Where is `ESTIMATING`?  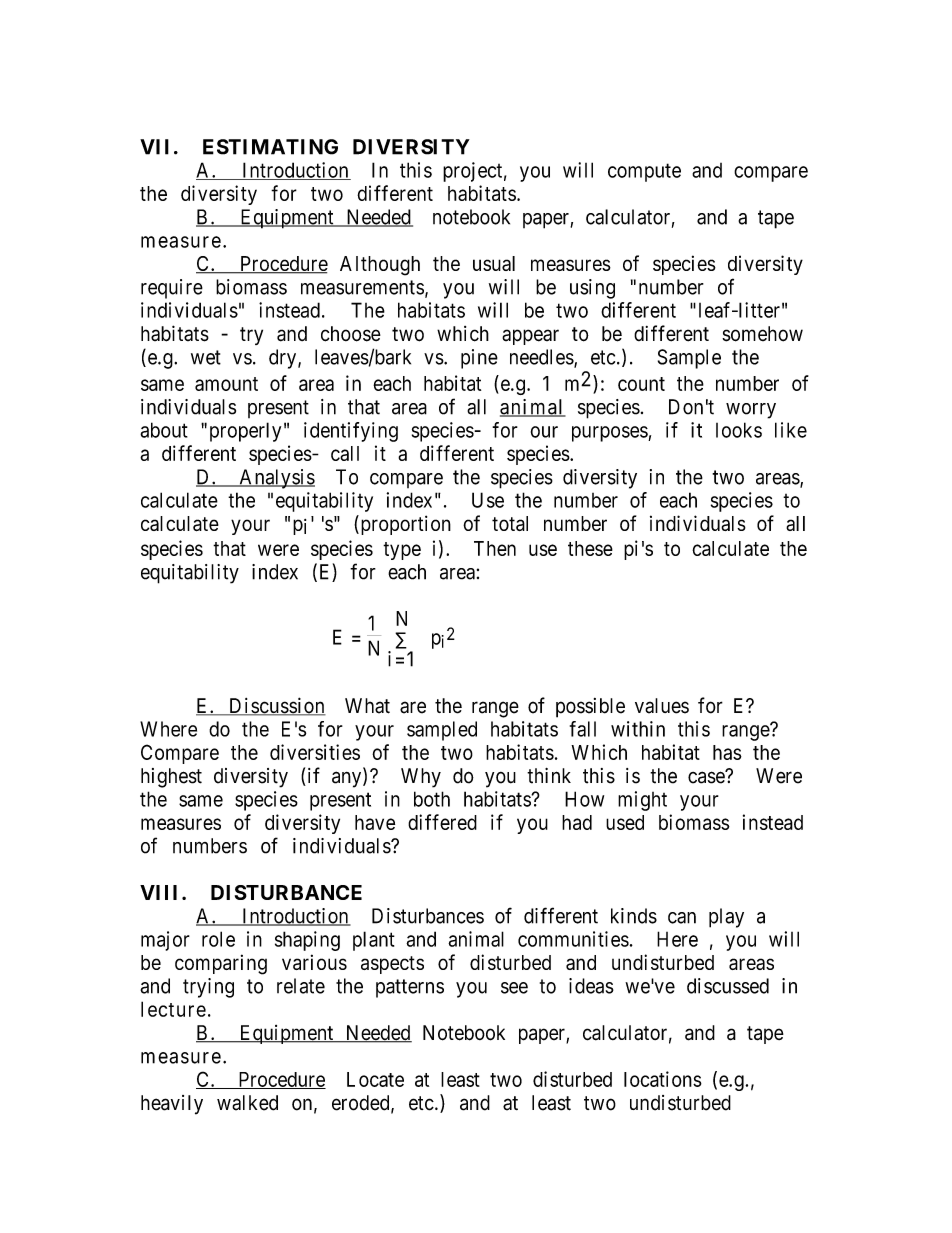
ESTIMATING is located at coordinates (270, 147).
